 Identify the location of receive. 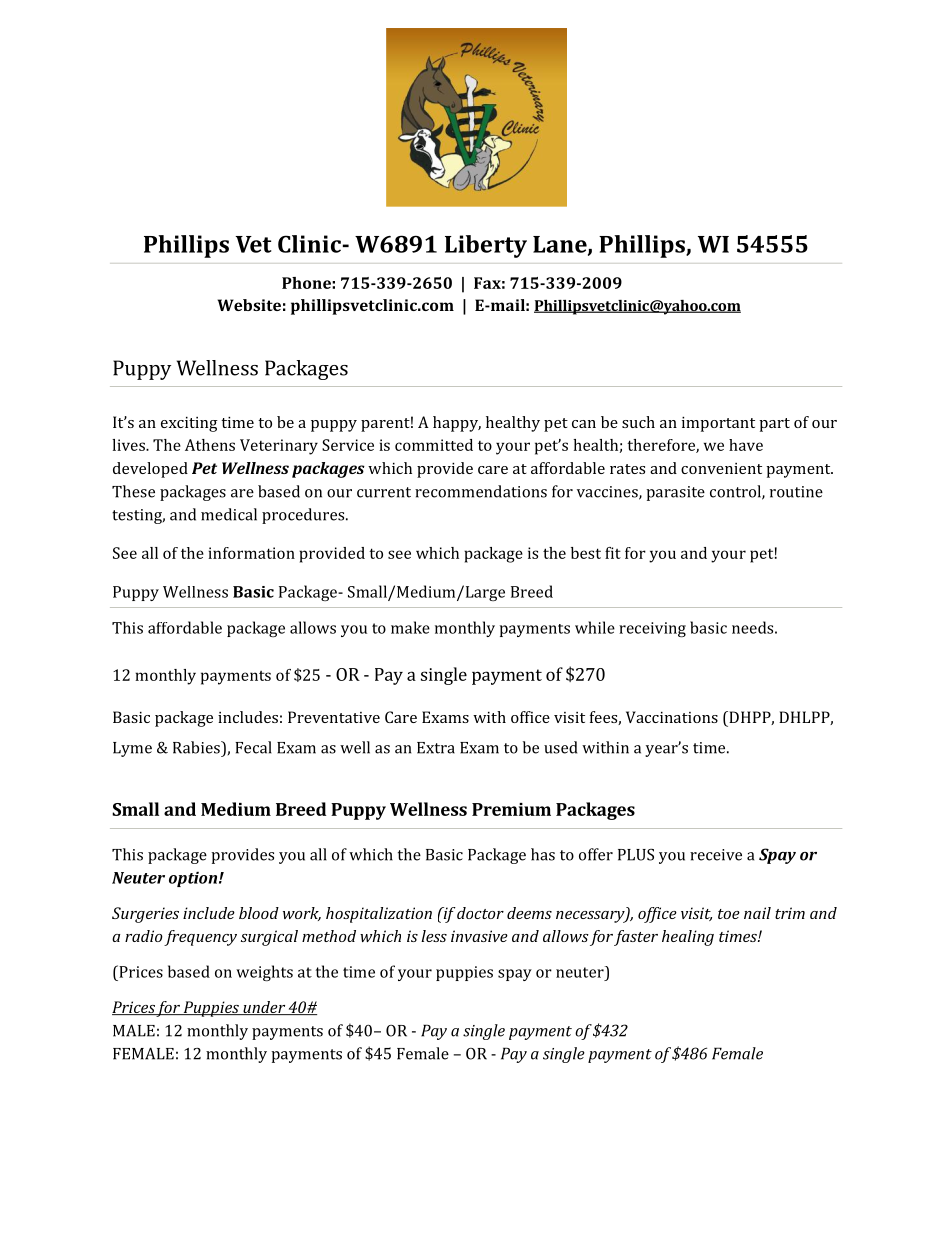
(716, 855).
